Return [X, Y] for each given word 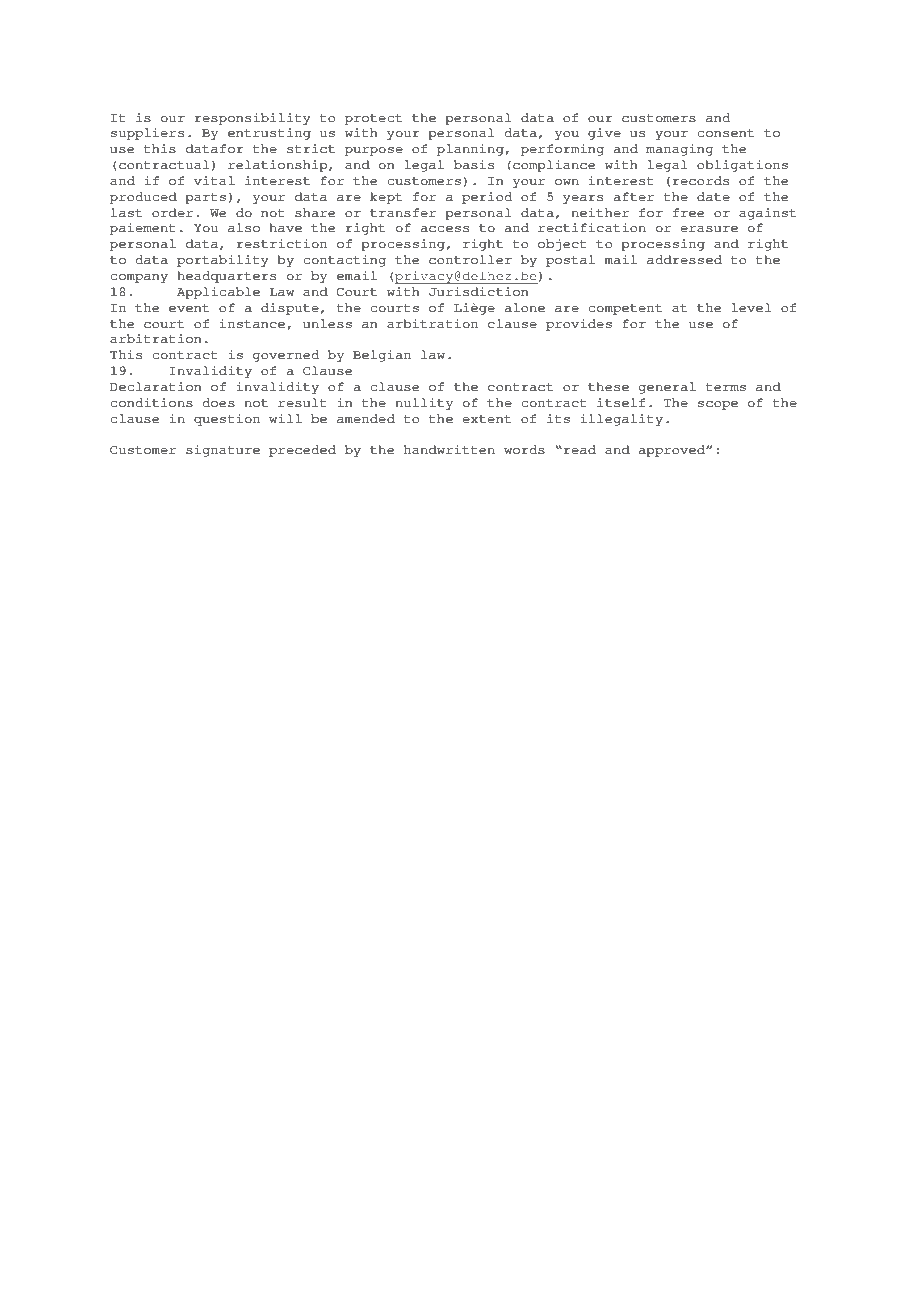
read [578, 450]
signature [223, 451]
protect [373, 119]
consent [725, 133]
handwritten [449, 449]
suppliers [147, 134]
